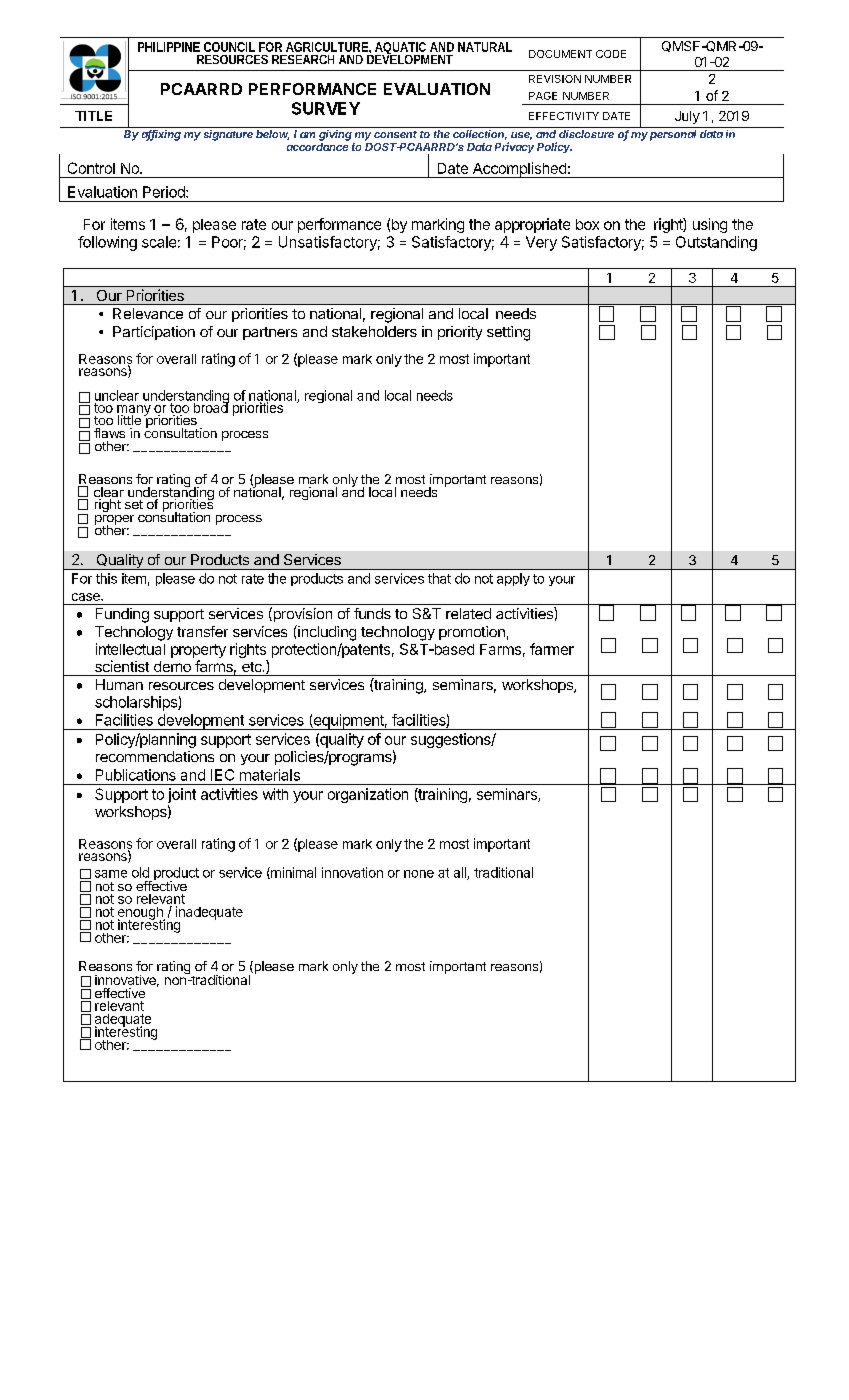 This document has width=849, height=1400. I want to click on NATURAL, so click(485, 47).
